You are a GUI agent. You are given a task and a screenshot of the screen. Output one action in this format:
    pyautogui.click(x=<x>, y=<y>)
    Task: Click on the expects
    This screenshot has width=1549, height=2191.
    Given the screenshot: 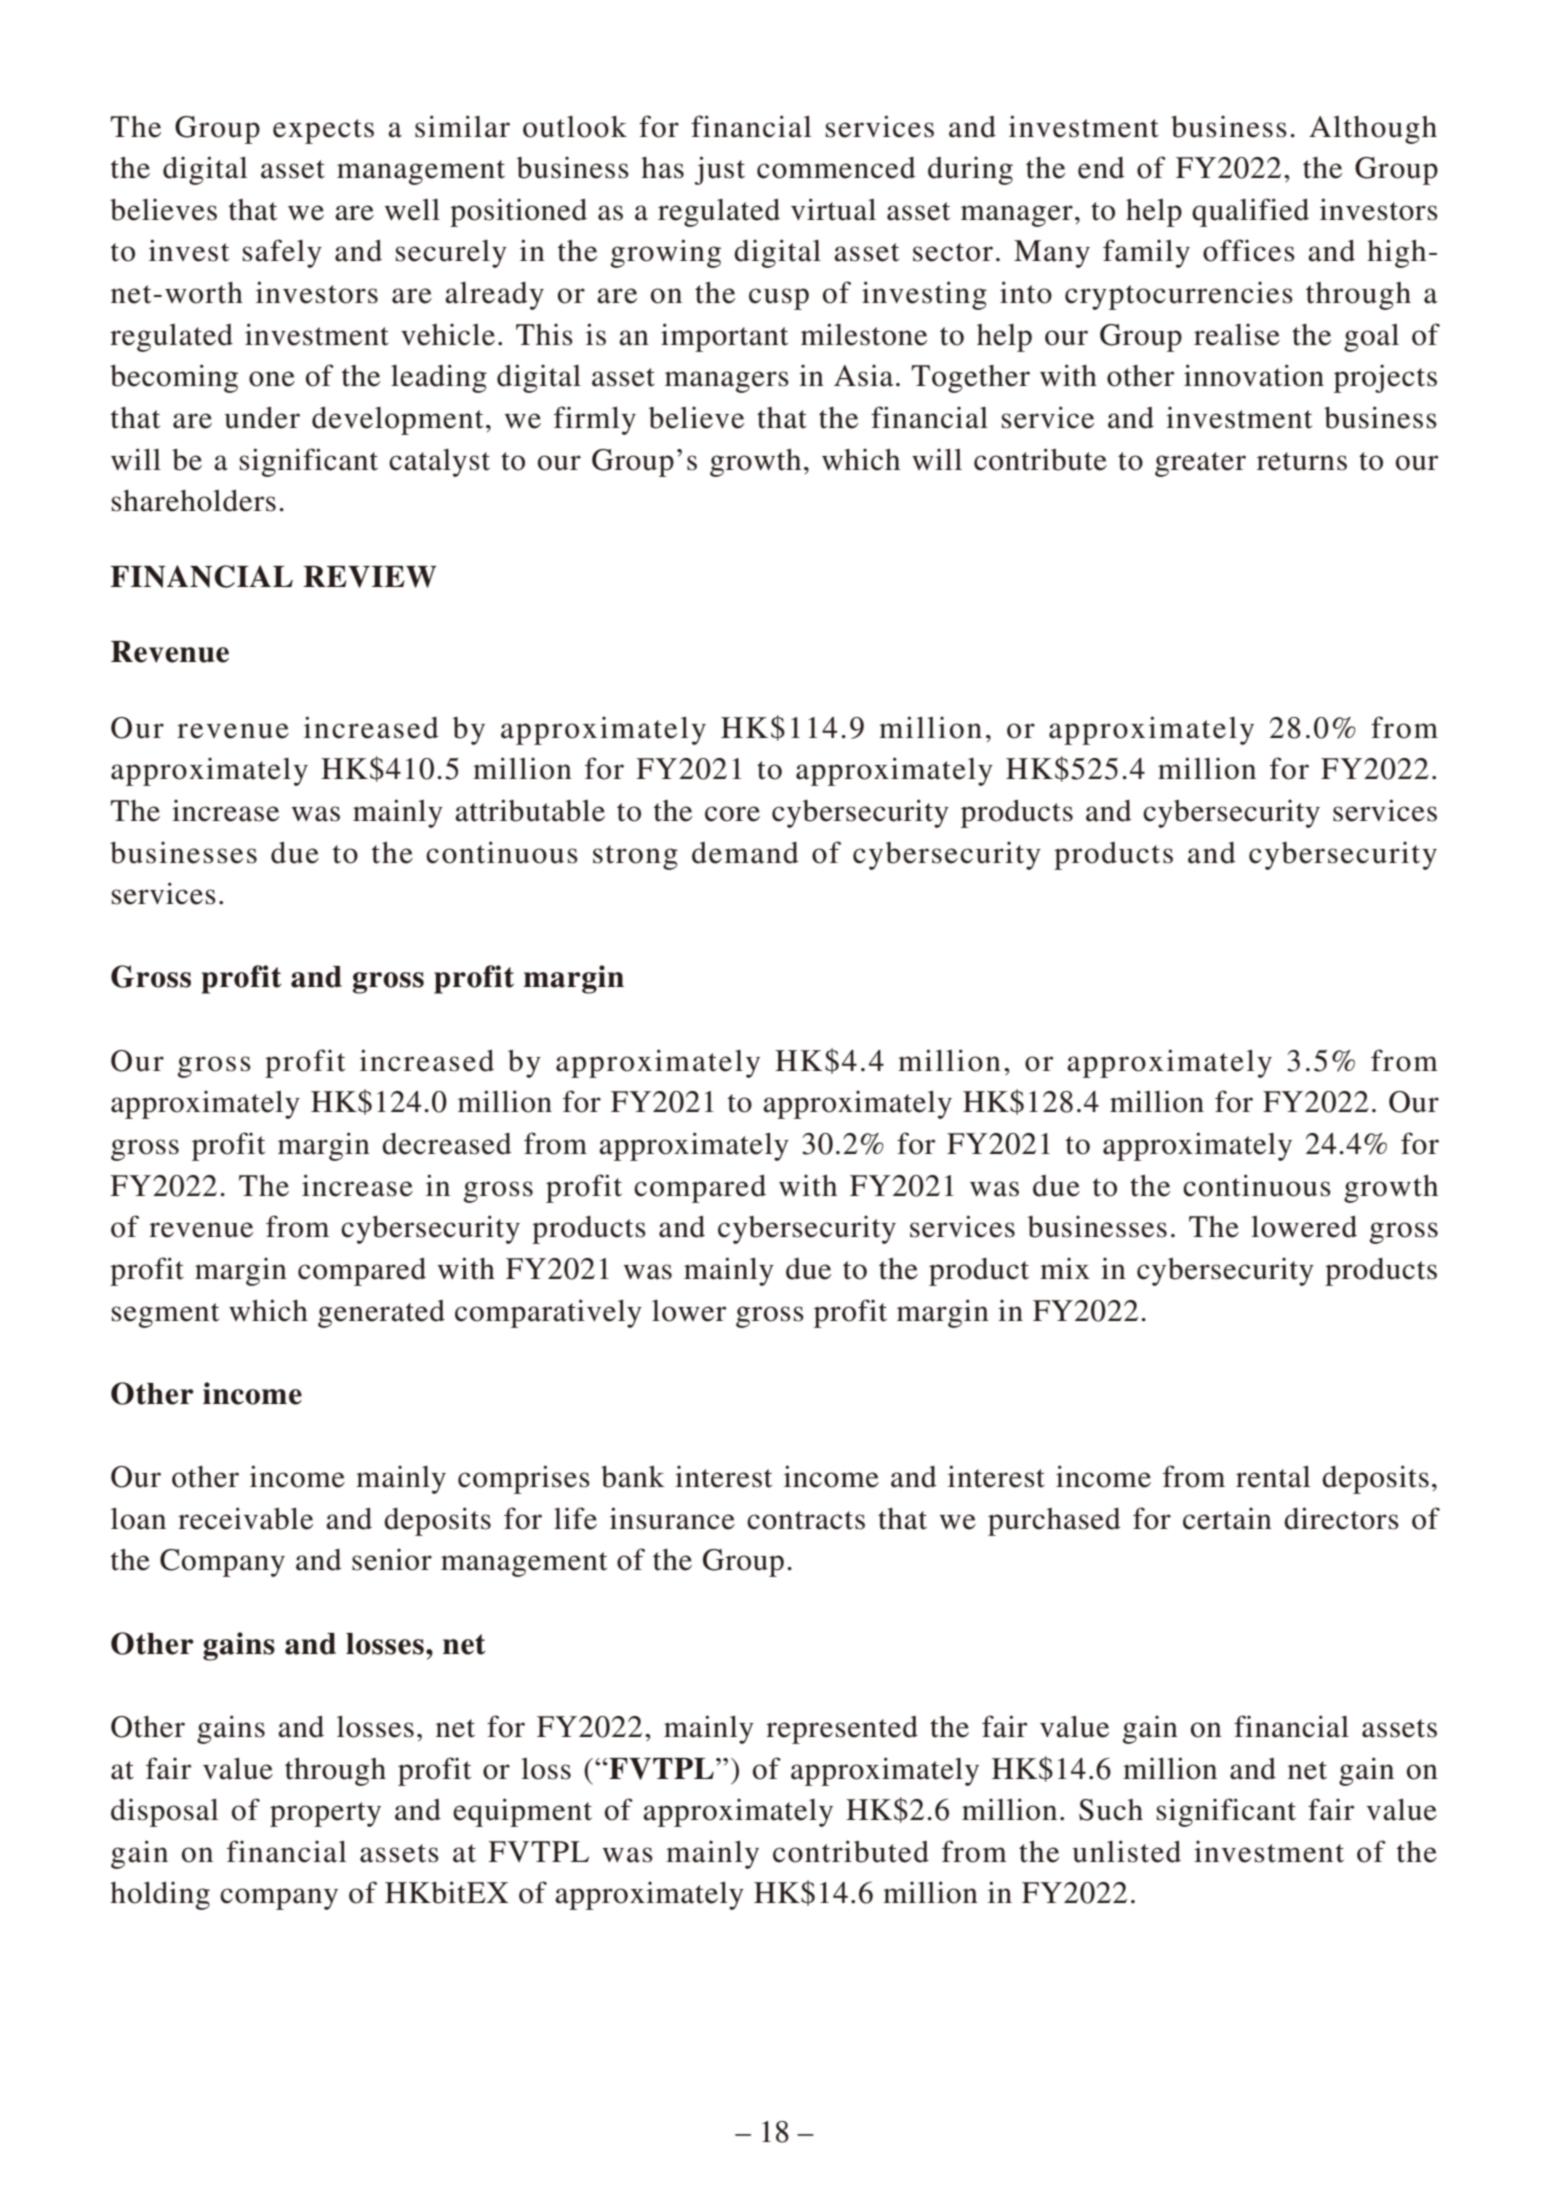 What is the action you would take?
    pyautogui.click(x=323, y=131)
